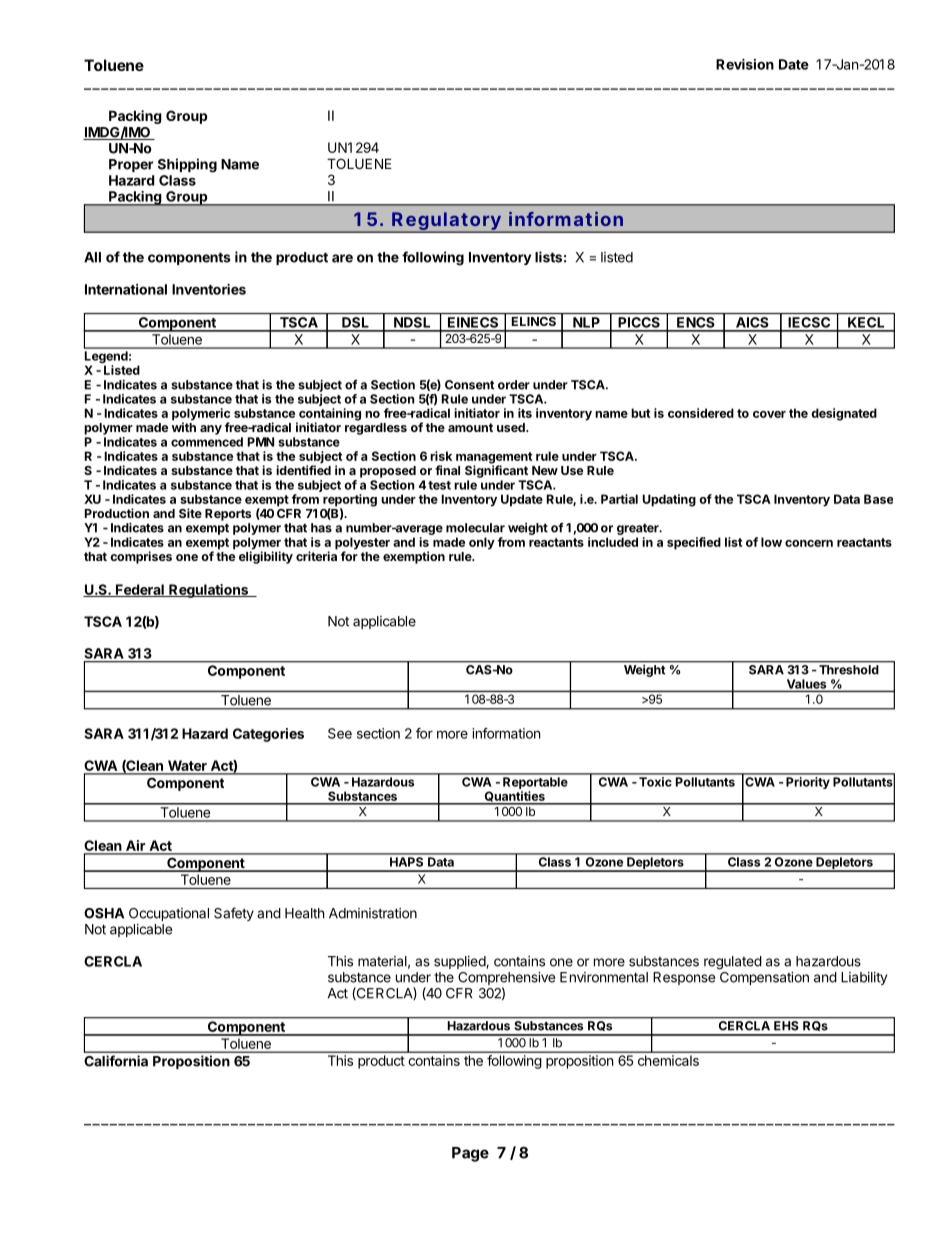 This screenshot has width=952, height=1233. I want to click on only, so click(482, 543).
